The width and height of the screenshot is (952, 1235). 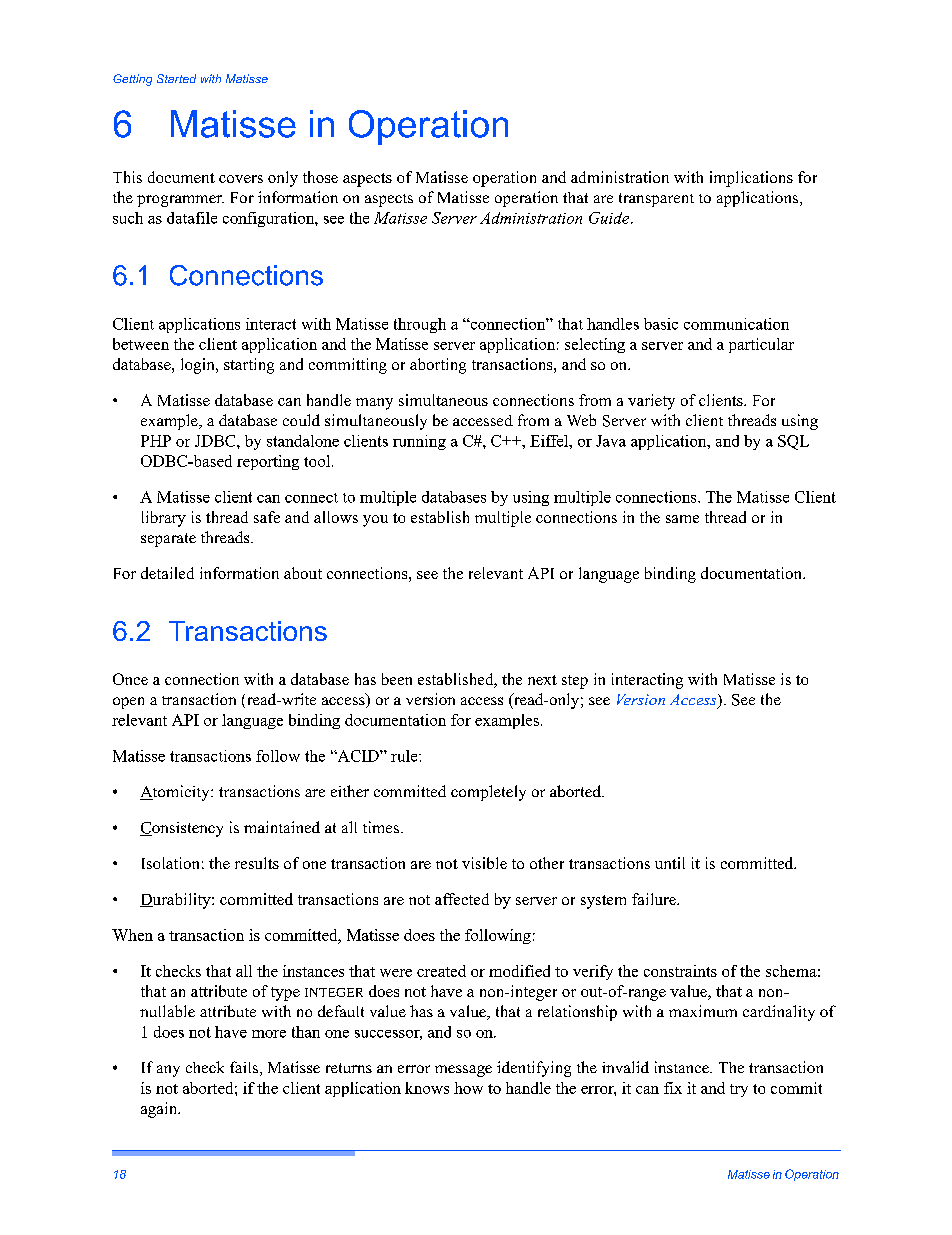 I want to click on message, so click(x=463, y=1071).
